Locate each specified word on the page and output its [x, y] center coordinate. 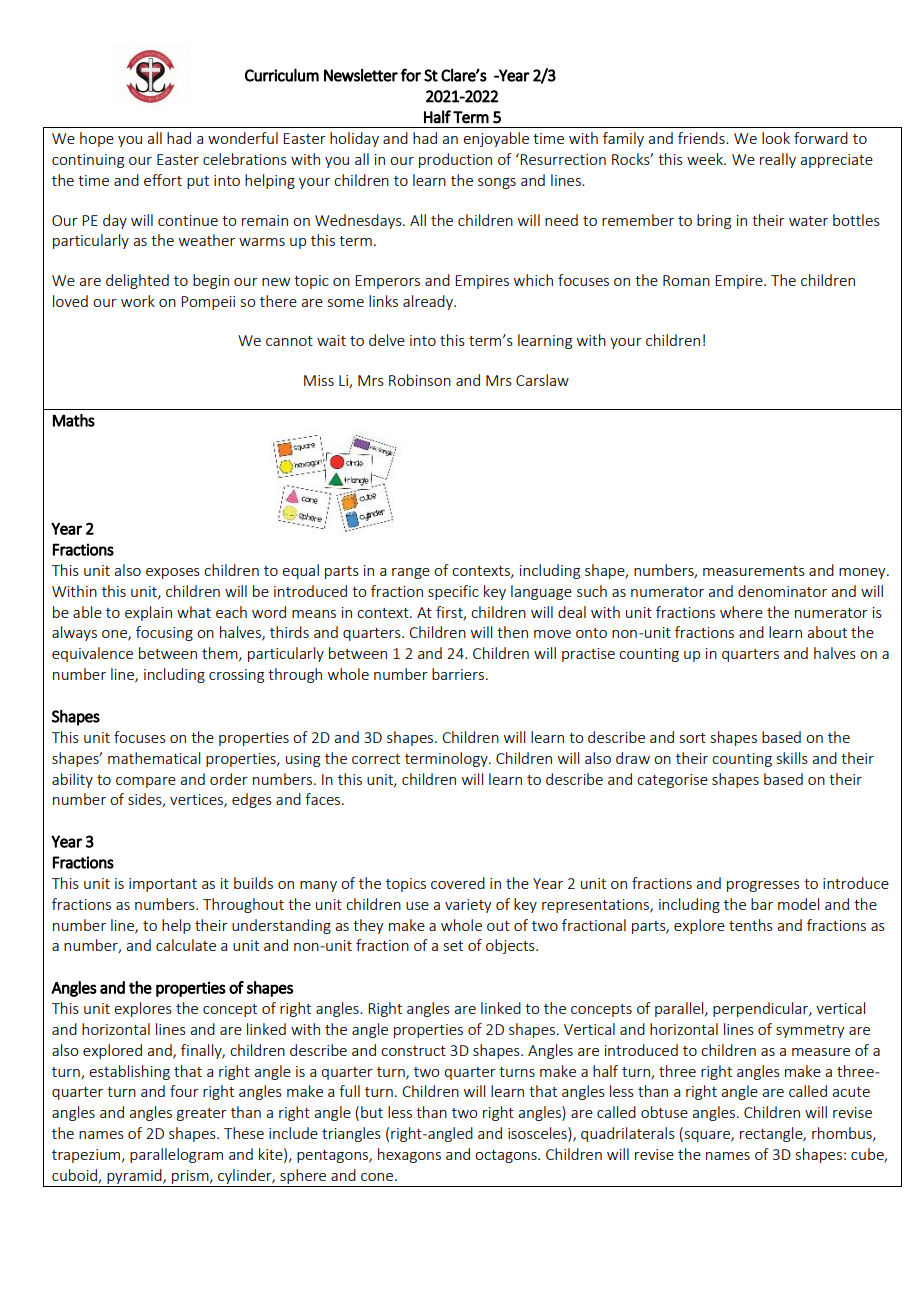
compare [146, 782]
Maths [74, 420]
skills [792, 758]
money [863, 573]
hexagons [409, 1155]
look [776, 138]
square [707, 1136]
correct [376, 759]
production [455, 160]
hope [97, 139]
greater [202, 1114]
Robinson [420, 380]
